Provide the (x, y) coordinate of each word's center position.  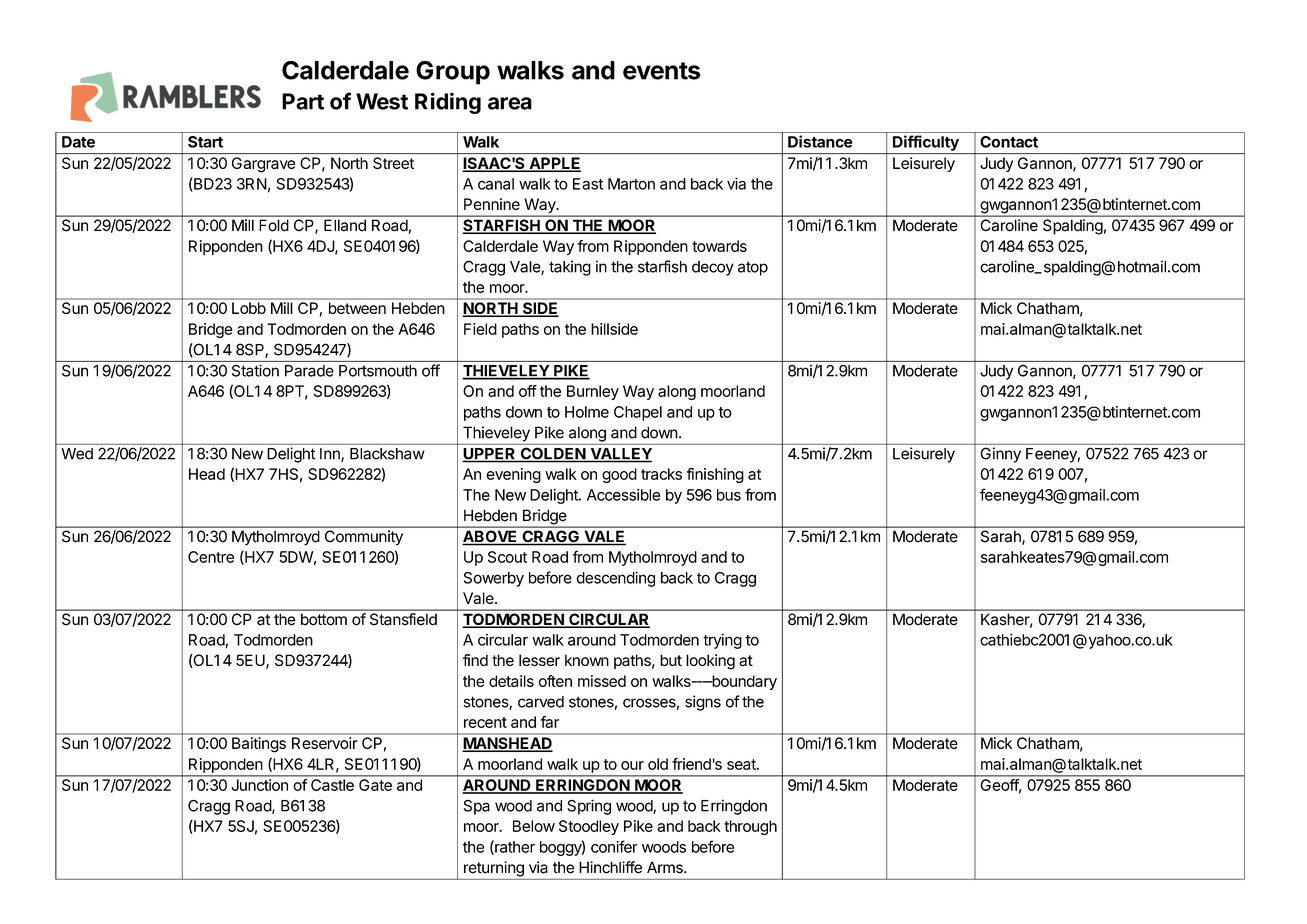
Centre (211, 557)
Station (255, 371)
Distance (820, 141)
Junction (260, 785)
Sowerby (494, 579)
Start (205, 142)
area (510, 103)
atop (753, 268)
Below (534, 826)
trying (722, 641)
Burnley (593, 392)
